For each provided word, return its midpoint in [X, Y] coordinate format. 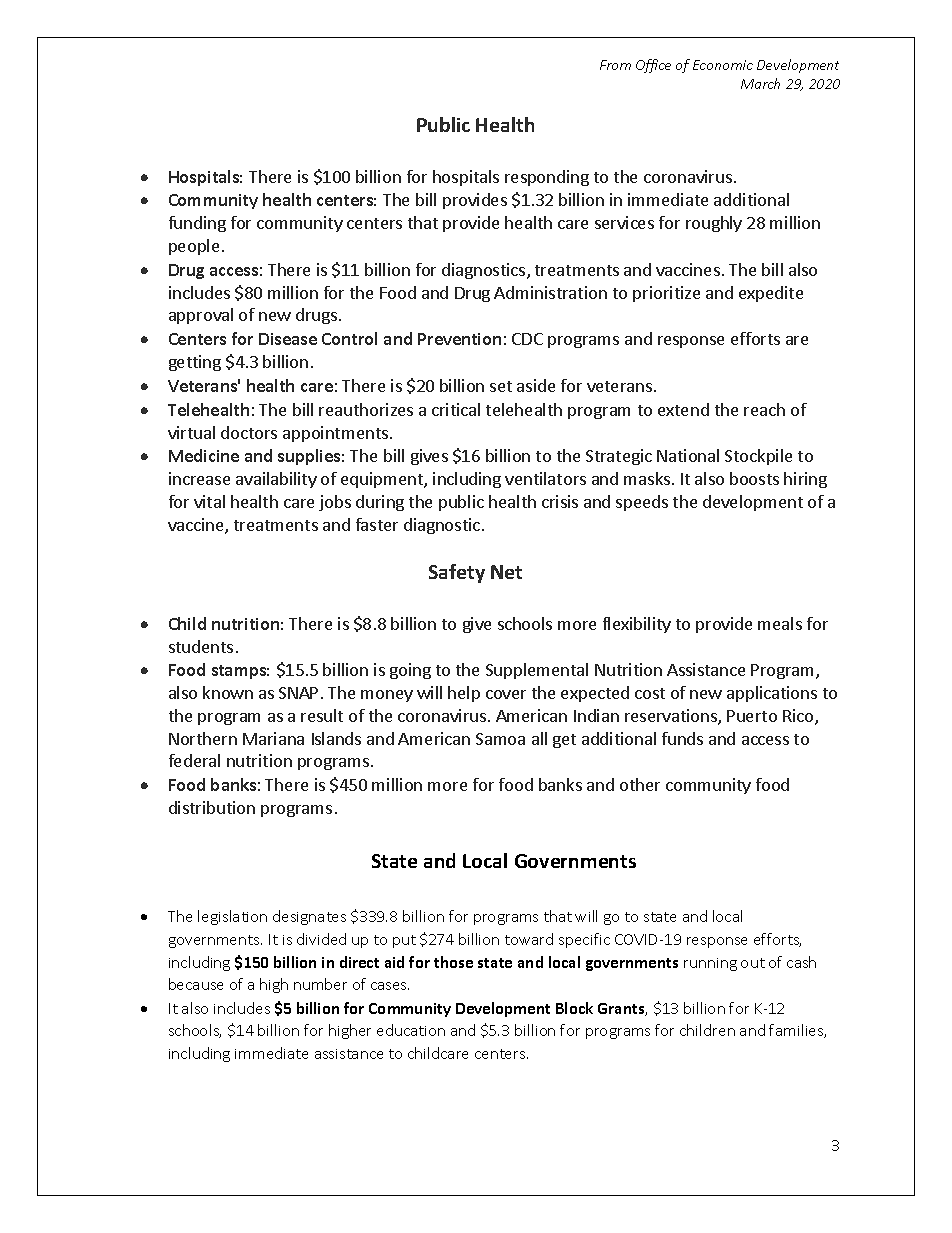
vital [209, 501]
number [320, 984]
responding [547, 178]
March [760, 83]
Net [506, 572]
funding [197, 224]
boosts [754, 478]
